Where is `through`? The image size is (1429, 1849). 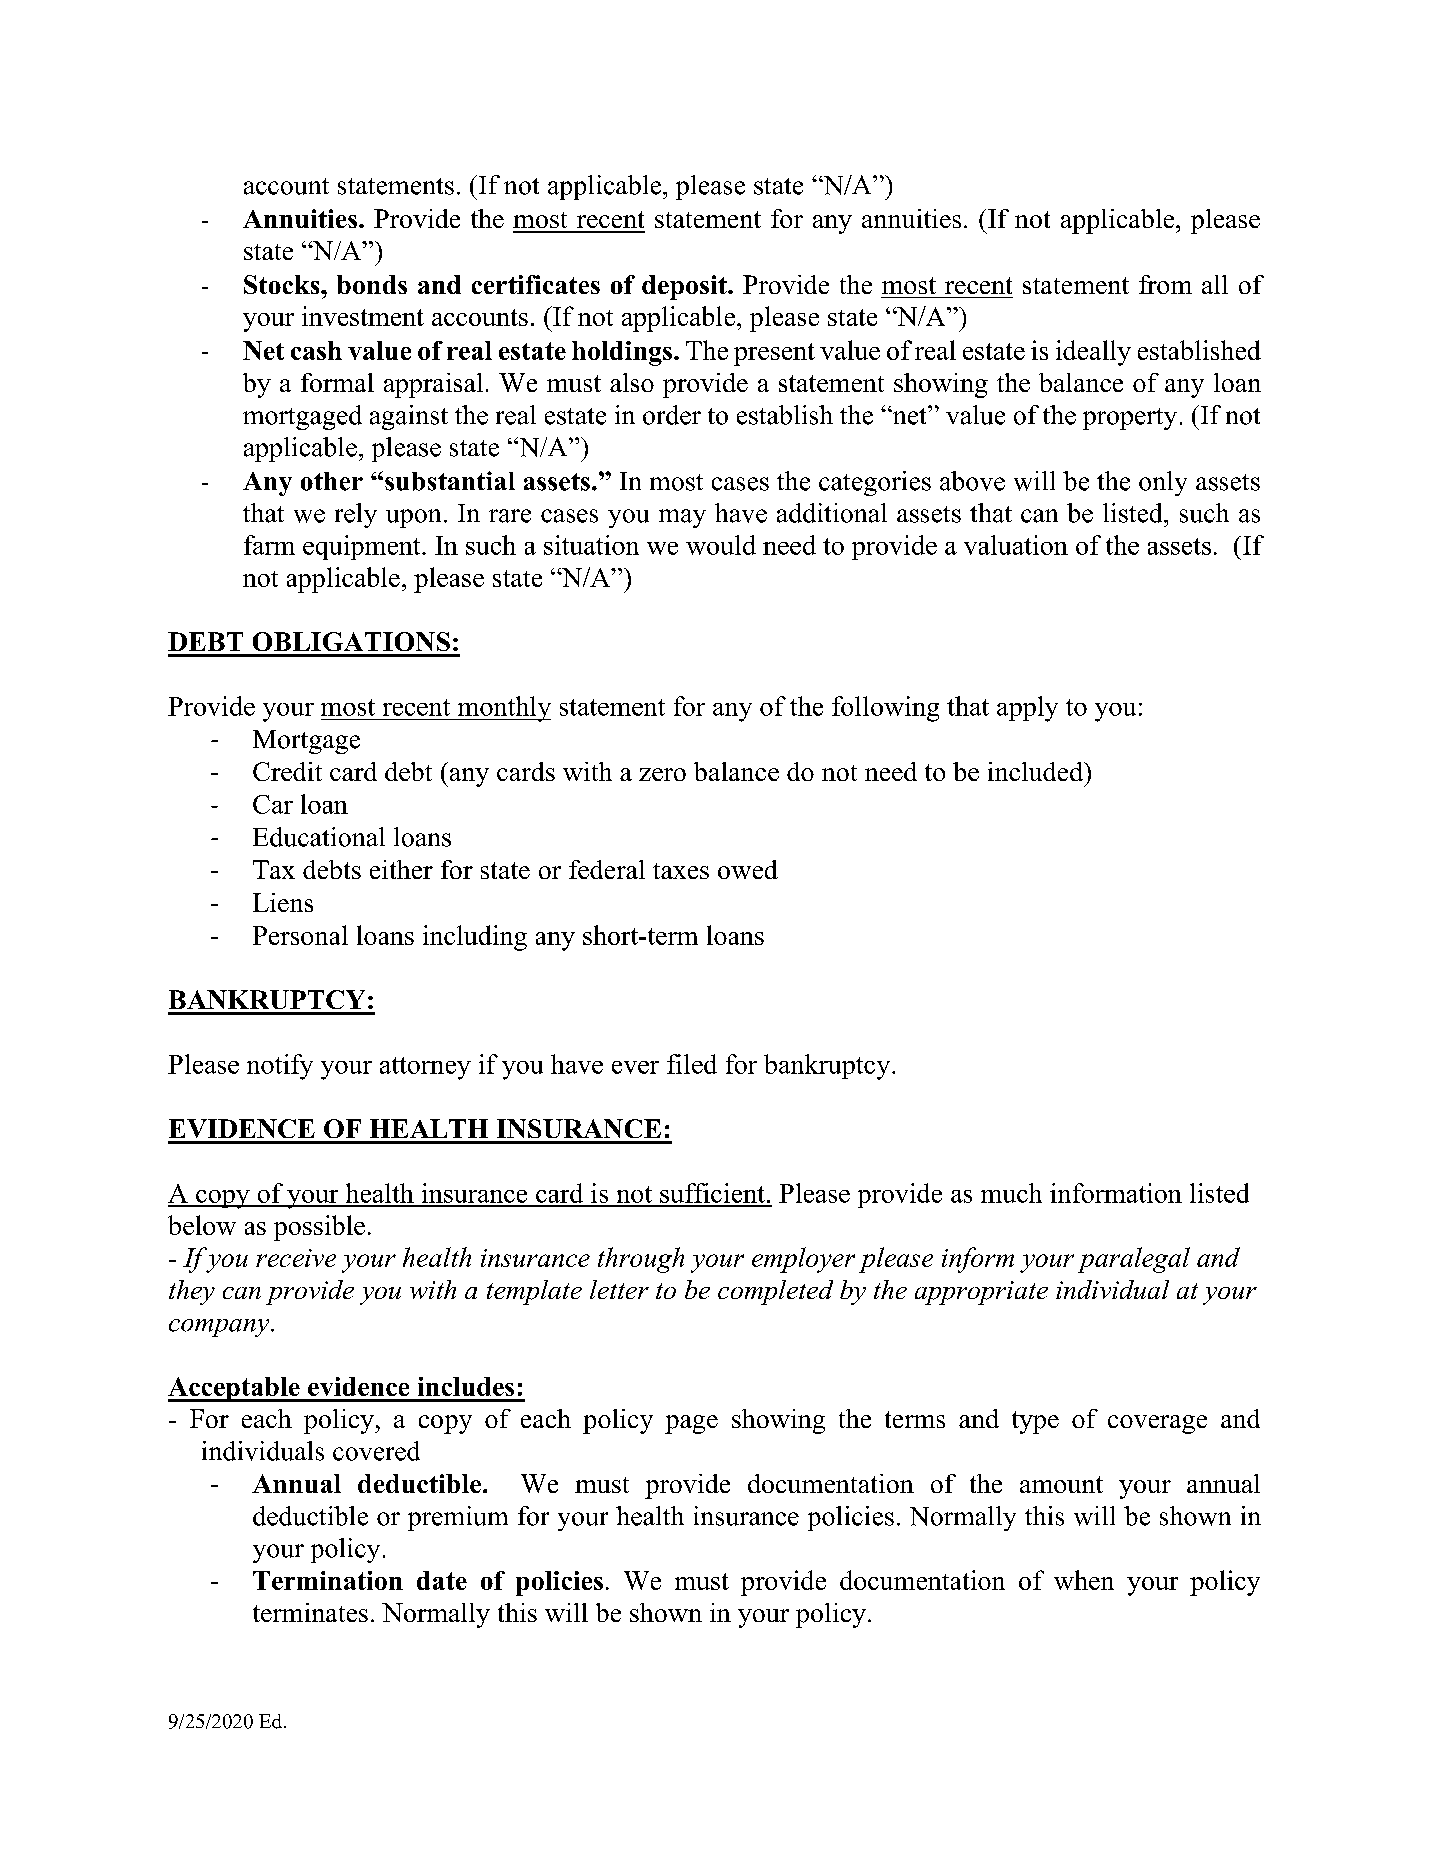
through is located at coordinates (641, 1260).
